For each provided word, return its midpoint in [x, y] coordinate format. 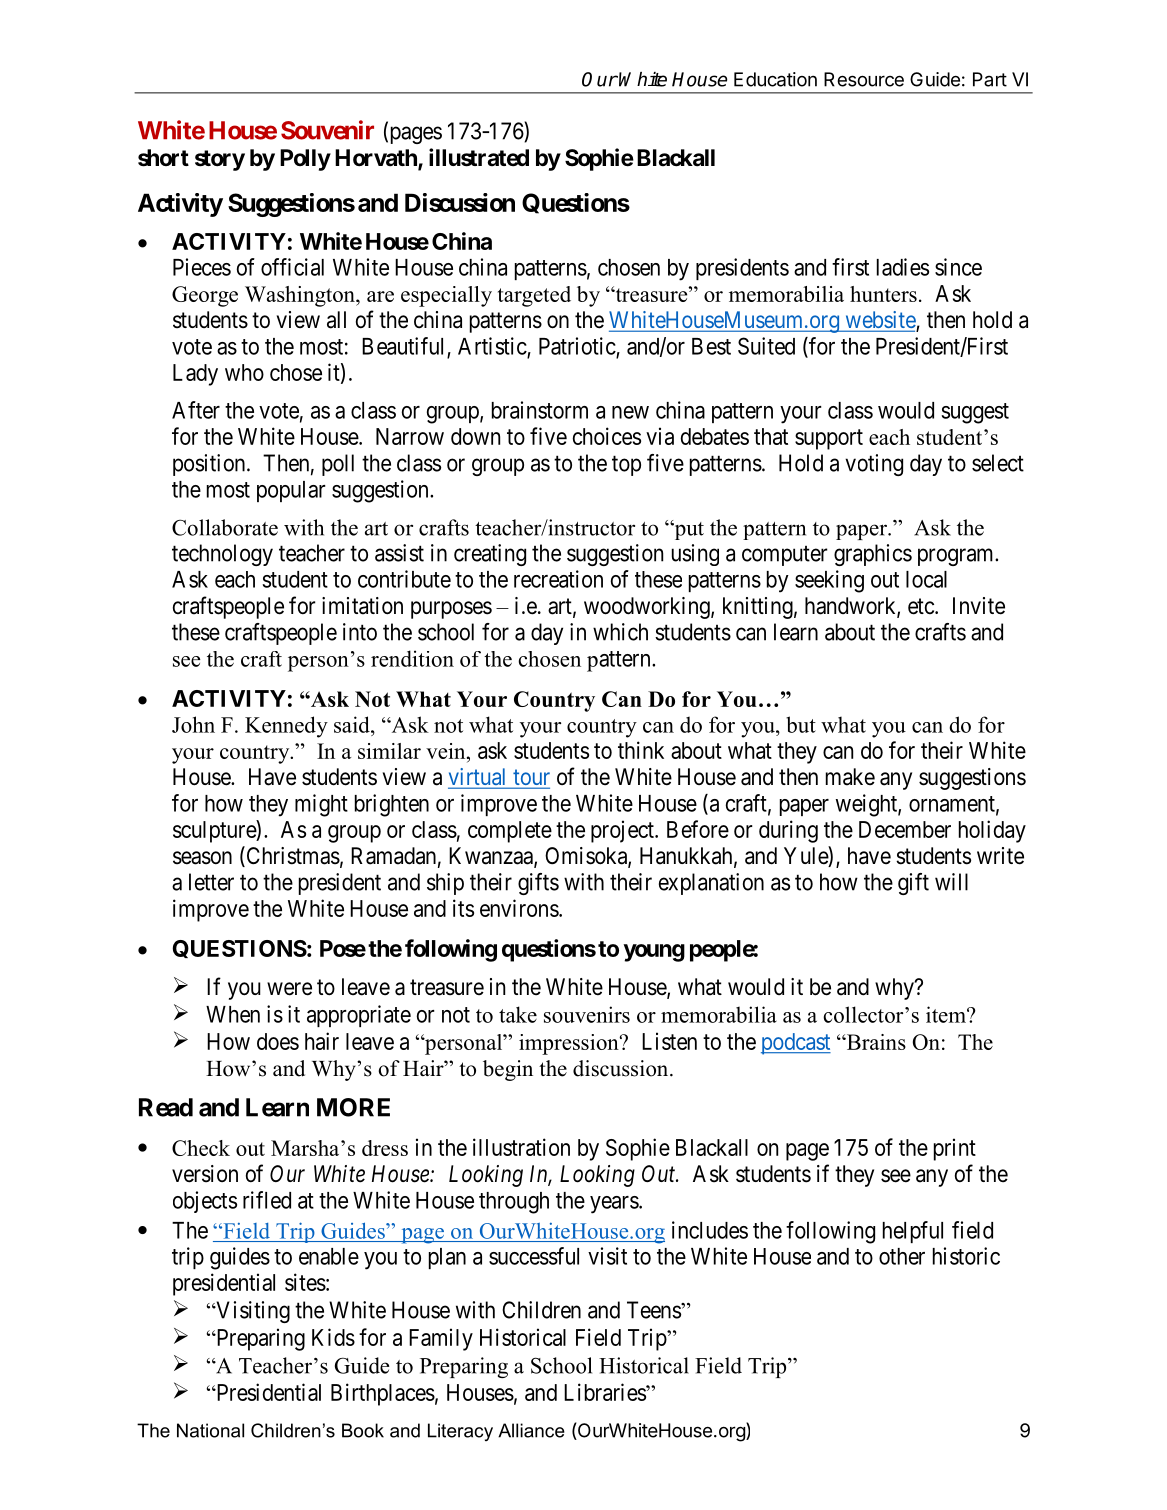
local [926, 579]
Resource [864, 79]
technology [222, 555]
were [289, 989]
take [518, 1014]
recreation [558, 579]
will [951, 882]
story [220, 160]
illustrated [479, 157]
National [210, 1430]
